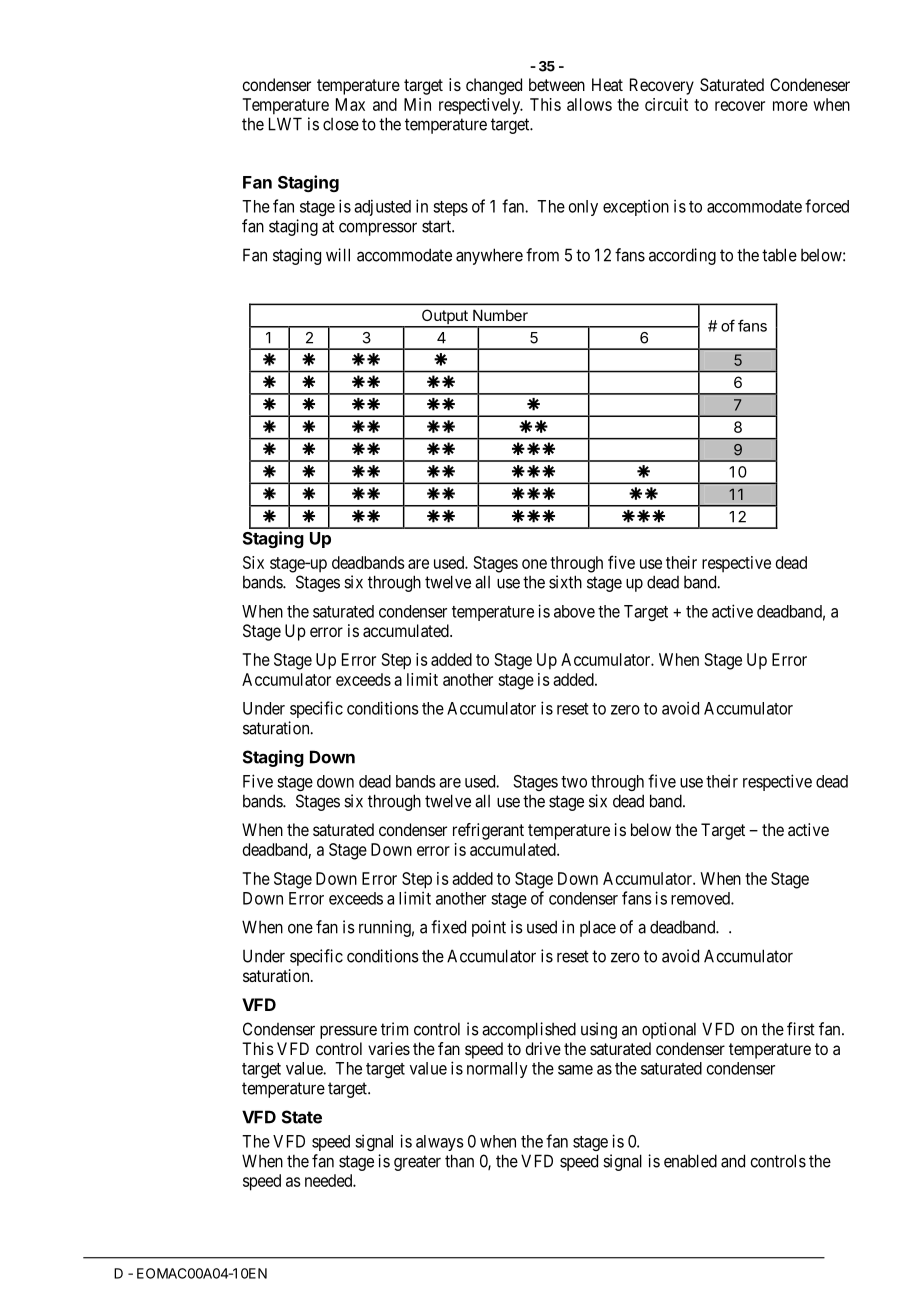 The width and height of the screenshot is (924, 1308). I want to click on same, so click(575, 1070).
